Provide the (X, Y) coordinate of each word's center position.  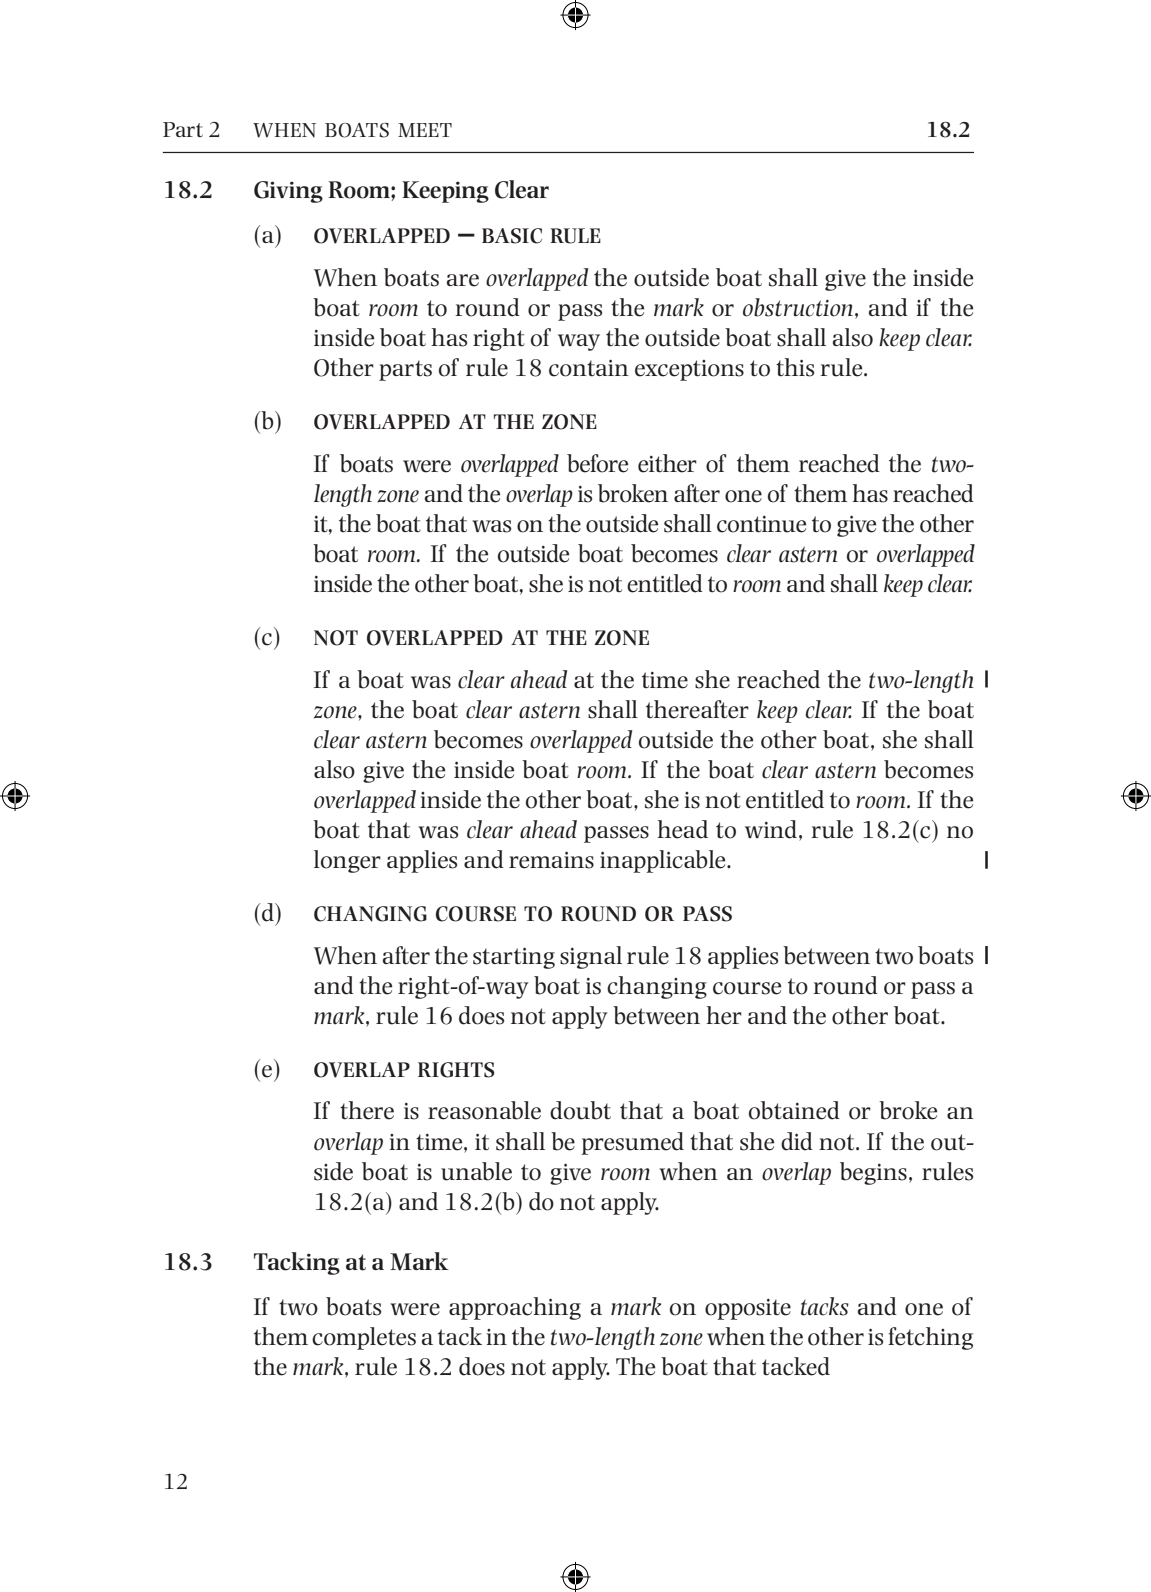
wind (771, 829)
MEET (425, 130)
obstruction (798, 307)
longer (347, 861)
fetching (930, 1338)
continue (761, 524)
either (667, 463)
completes (364, 1338)
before (597, 463)
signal (591, 957)
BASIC (512, 236)
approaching (515, 1308)
